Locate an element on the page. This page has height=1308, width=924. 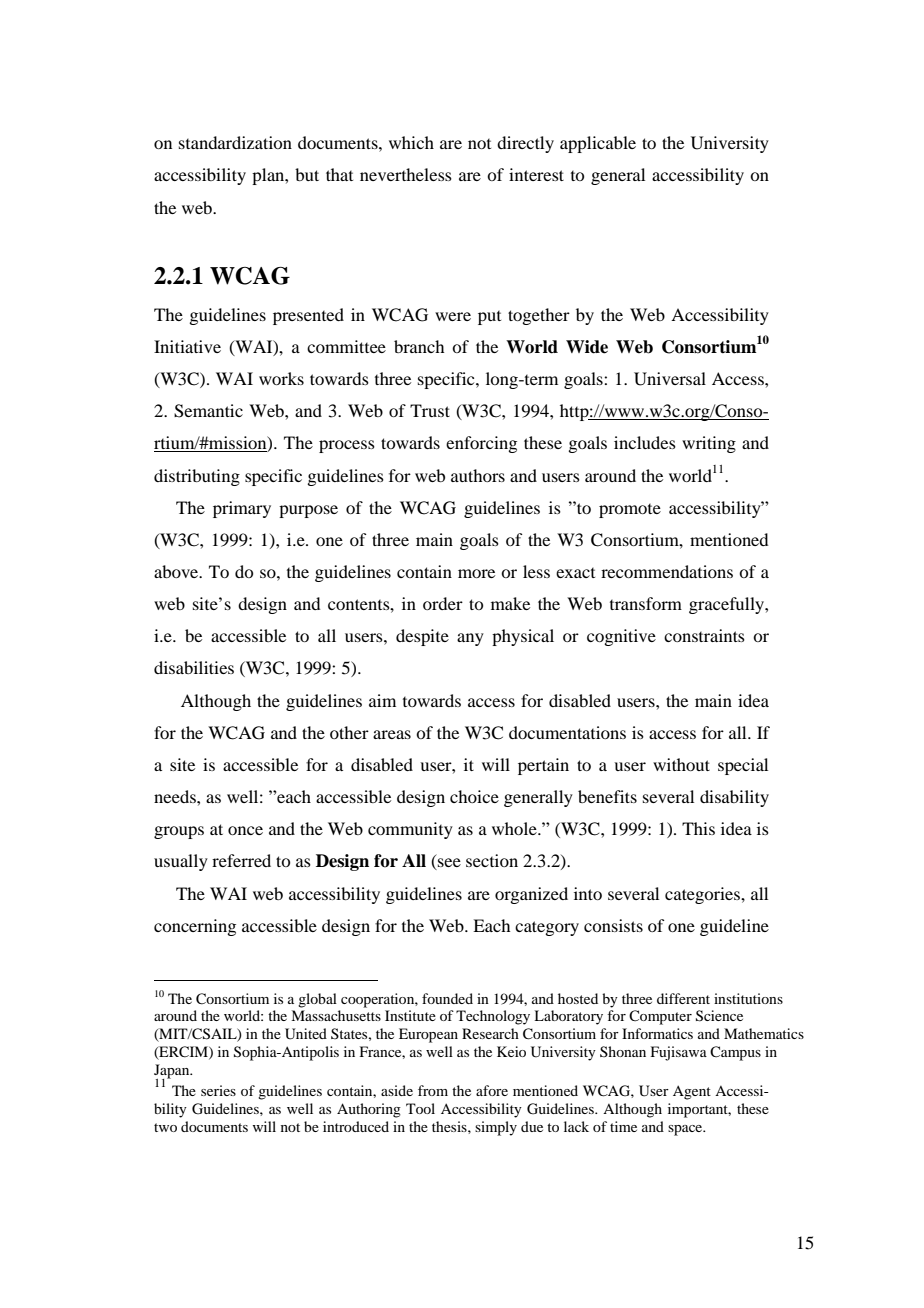
which is located at coordinates (411, 142).
